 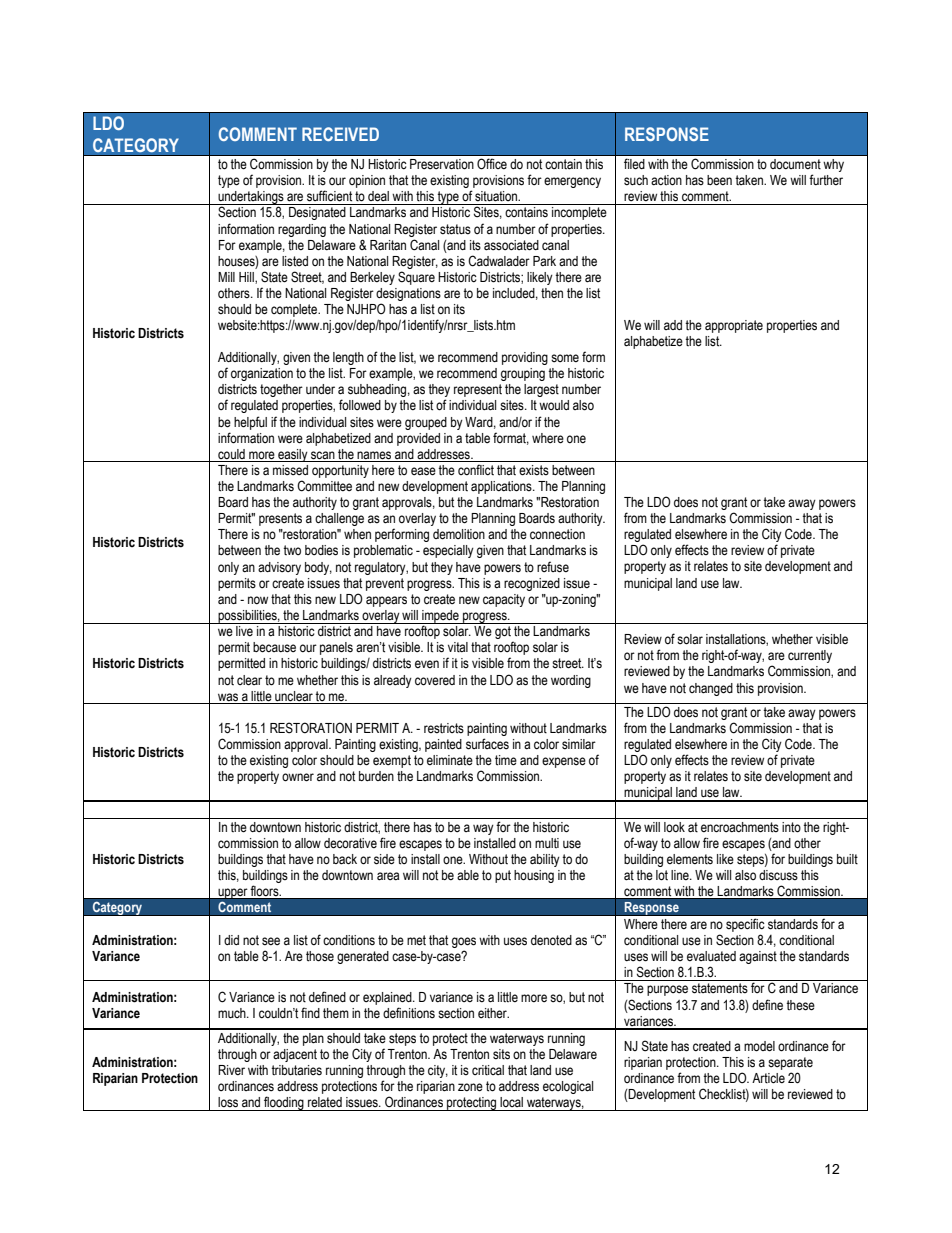 I want to click on into, so click(x=791, y=827).
